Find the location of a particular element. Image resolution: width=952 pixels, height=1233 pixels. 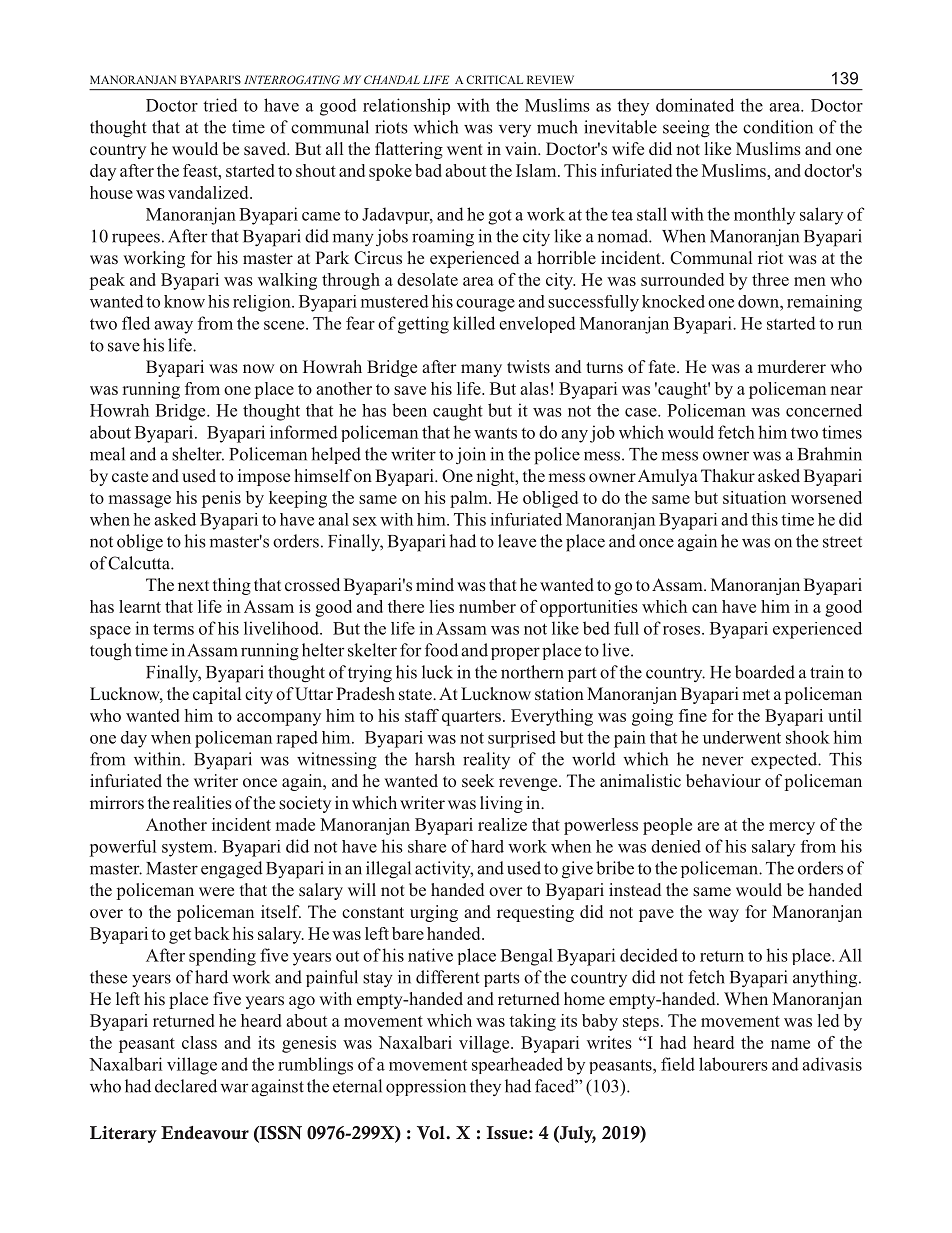

CRITICAL is located at coordinates (494, 79).
